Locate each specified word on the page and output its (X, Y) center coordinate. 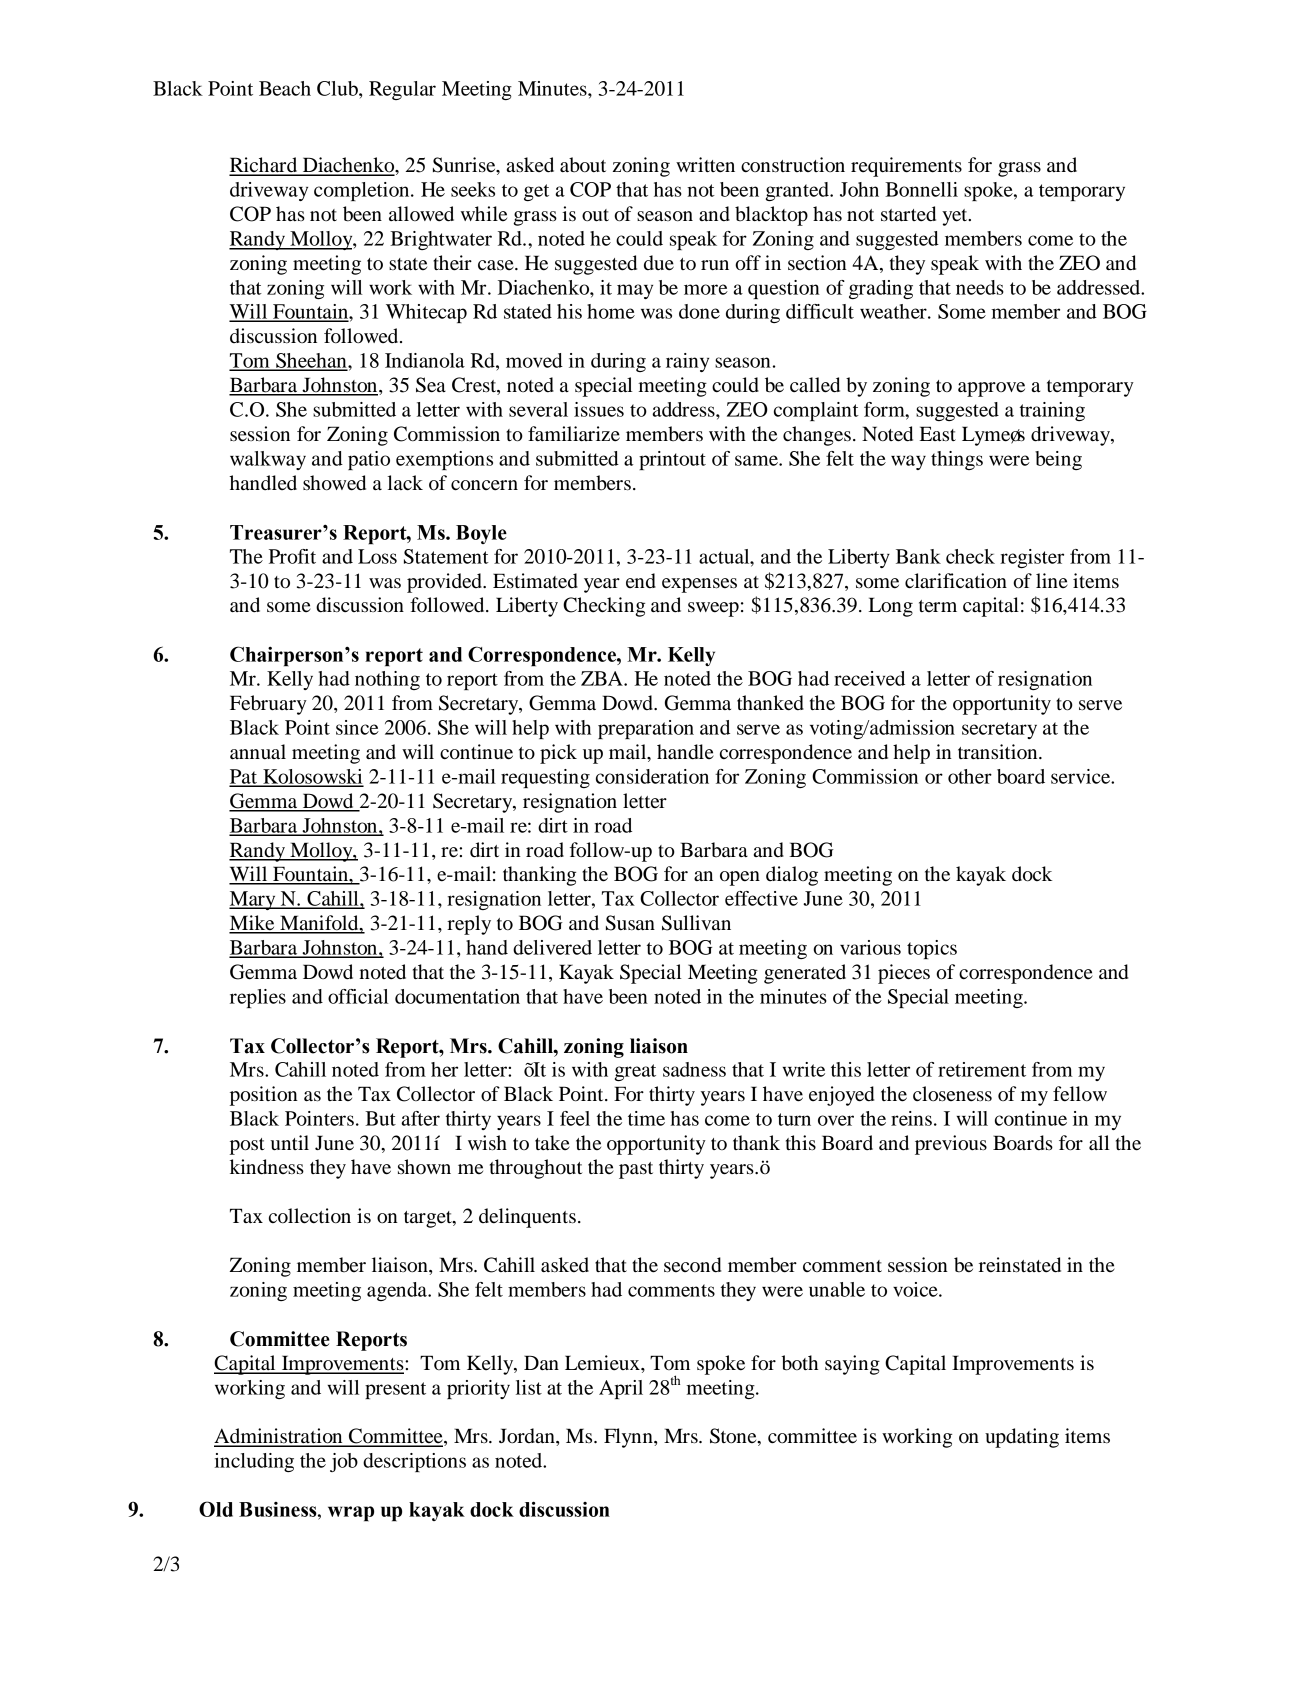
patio (369, 460)
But (380, 1118)
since (357, 727)
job (344, 1462)
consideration (652, 776)
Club (338, 88)
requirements (906, 167)
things (957, 460)
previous (951, 1145)
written (705, 165)
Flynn (629, 1438)
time (646, 1118)
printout (672, 460)
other (970, 776)
